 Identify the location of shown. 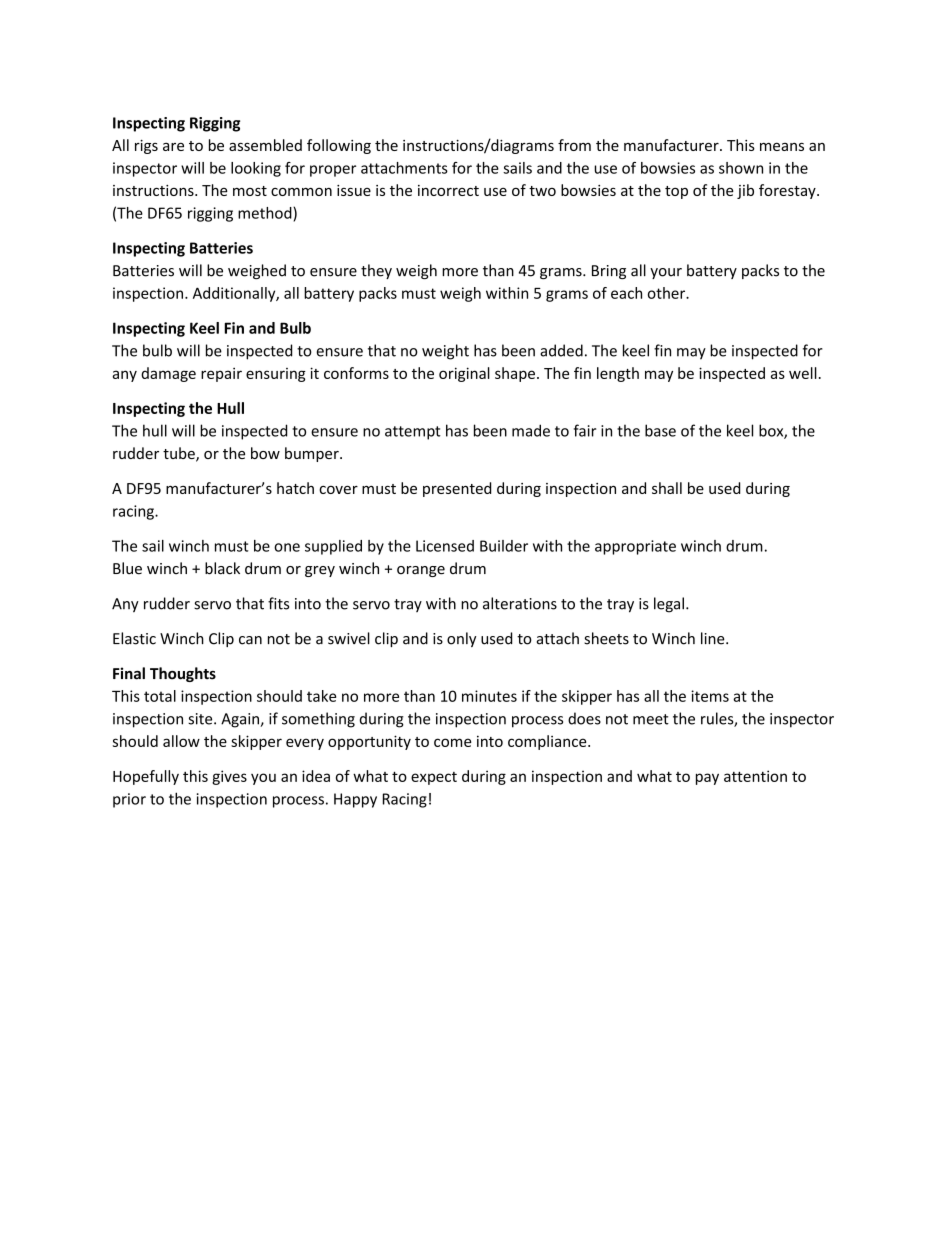
(741, 168).
